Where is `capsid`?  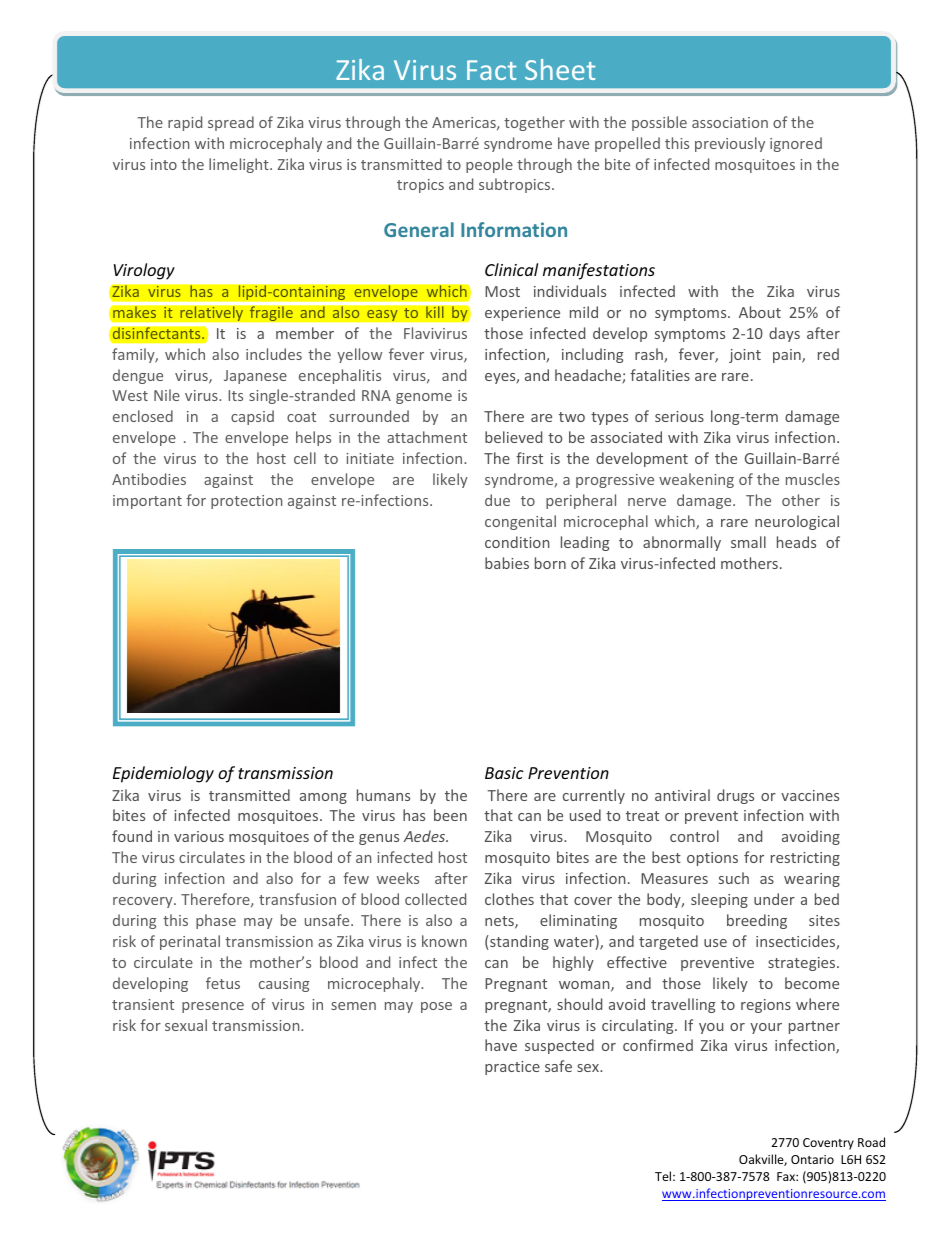
capsid is located at coordinates (252, 417).
